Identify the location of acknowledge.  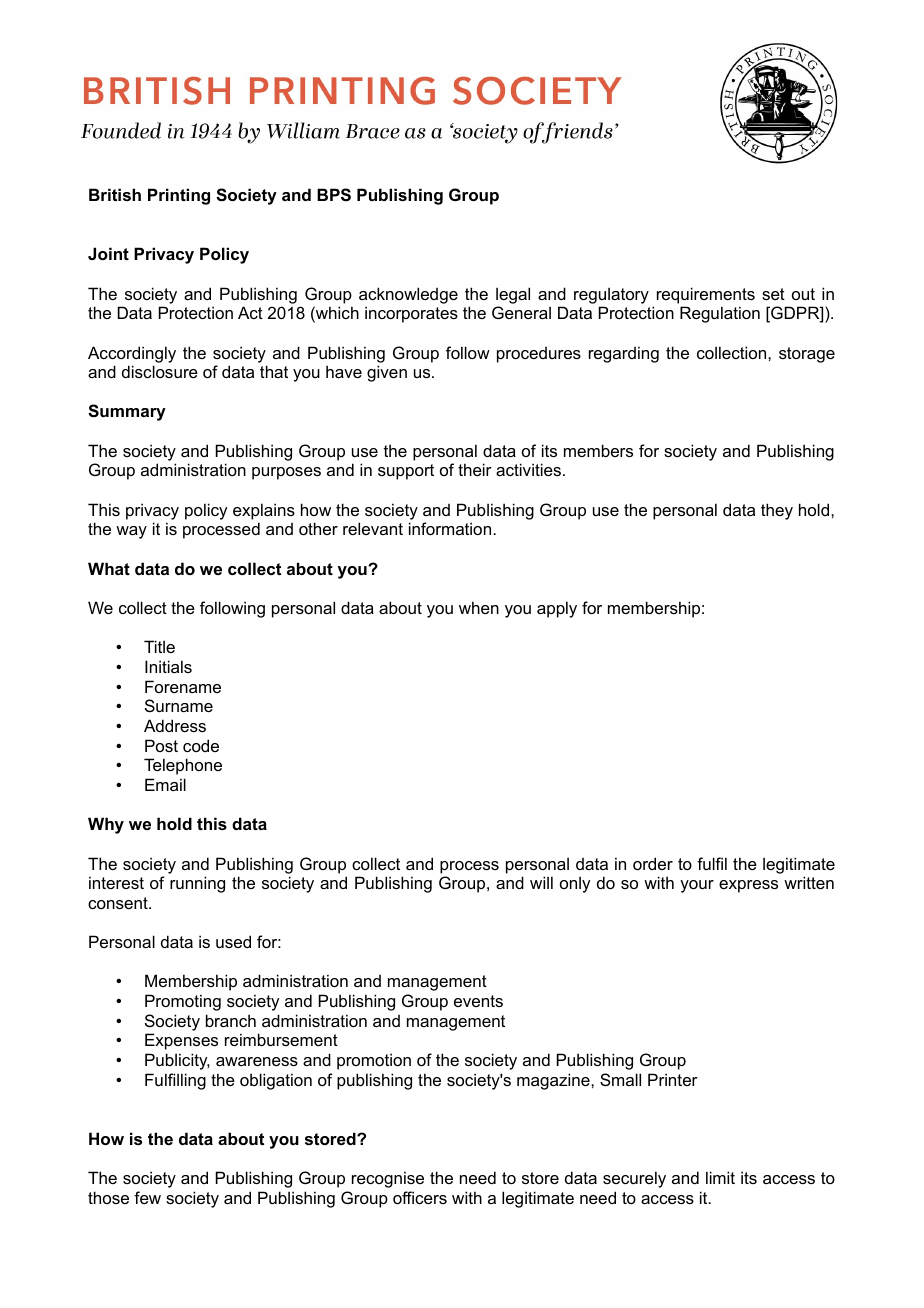
(408, 295).
